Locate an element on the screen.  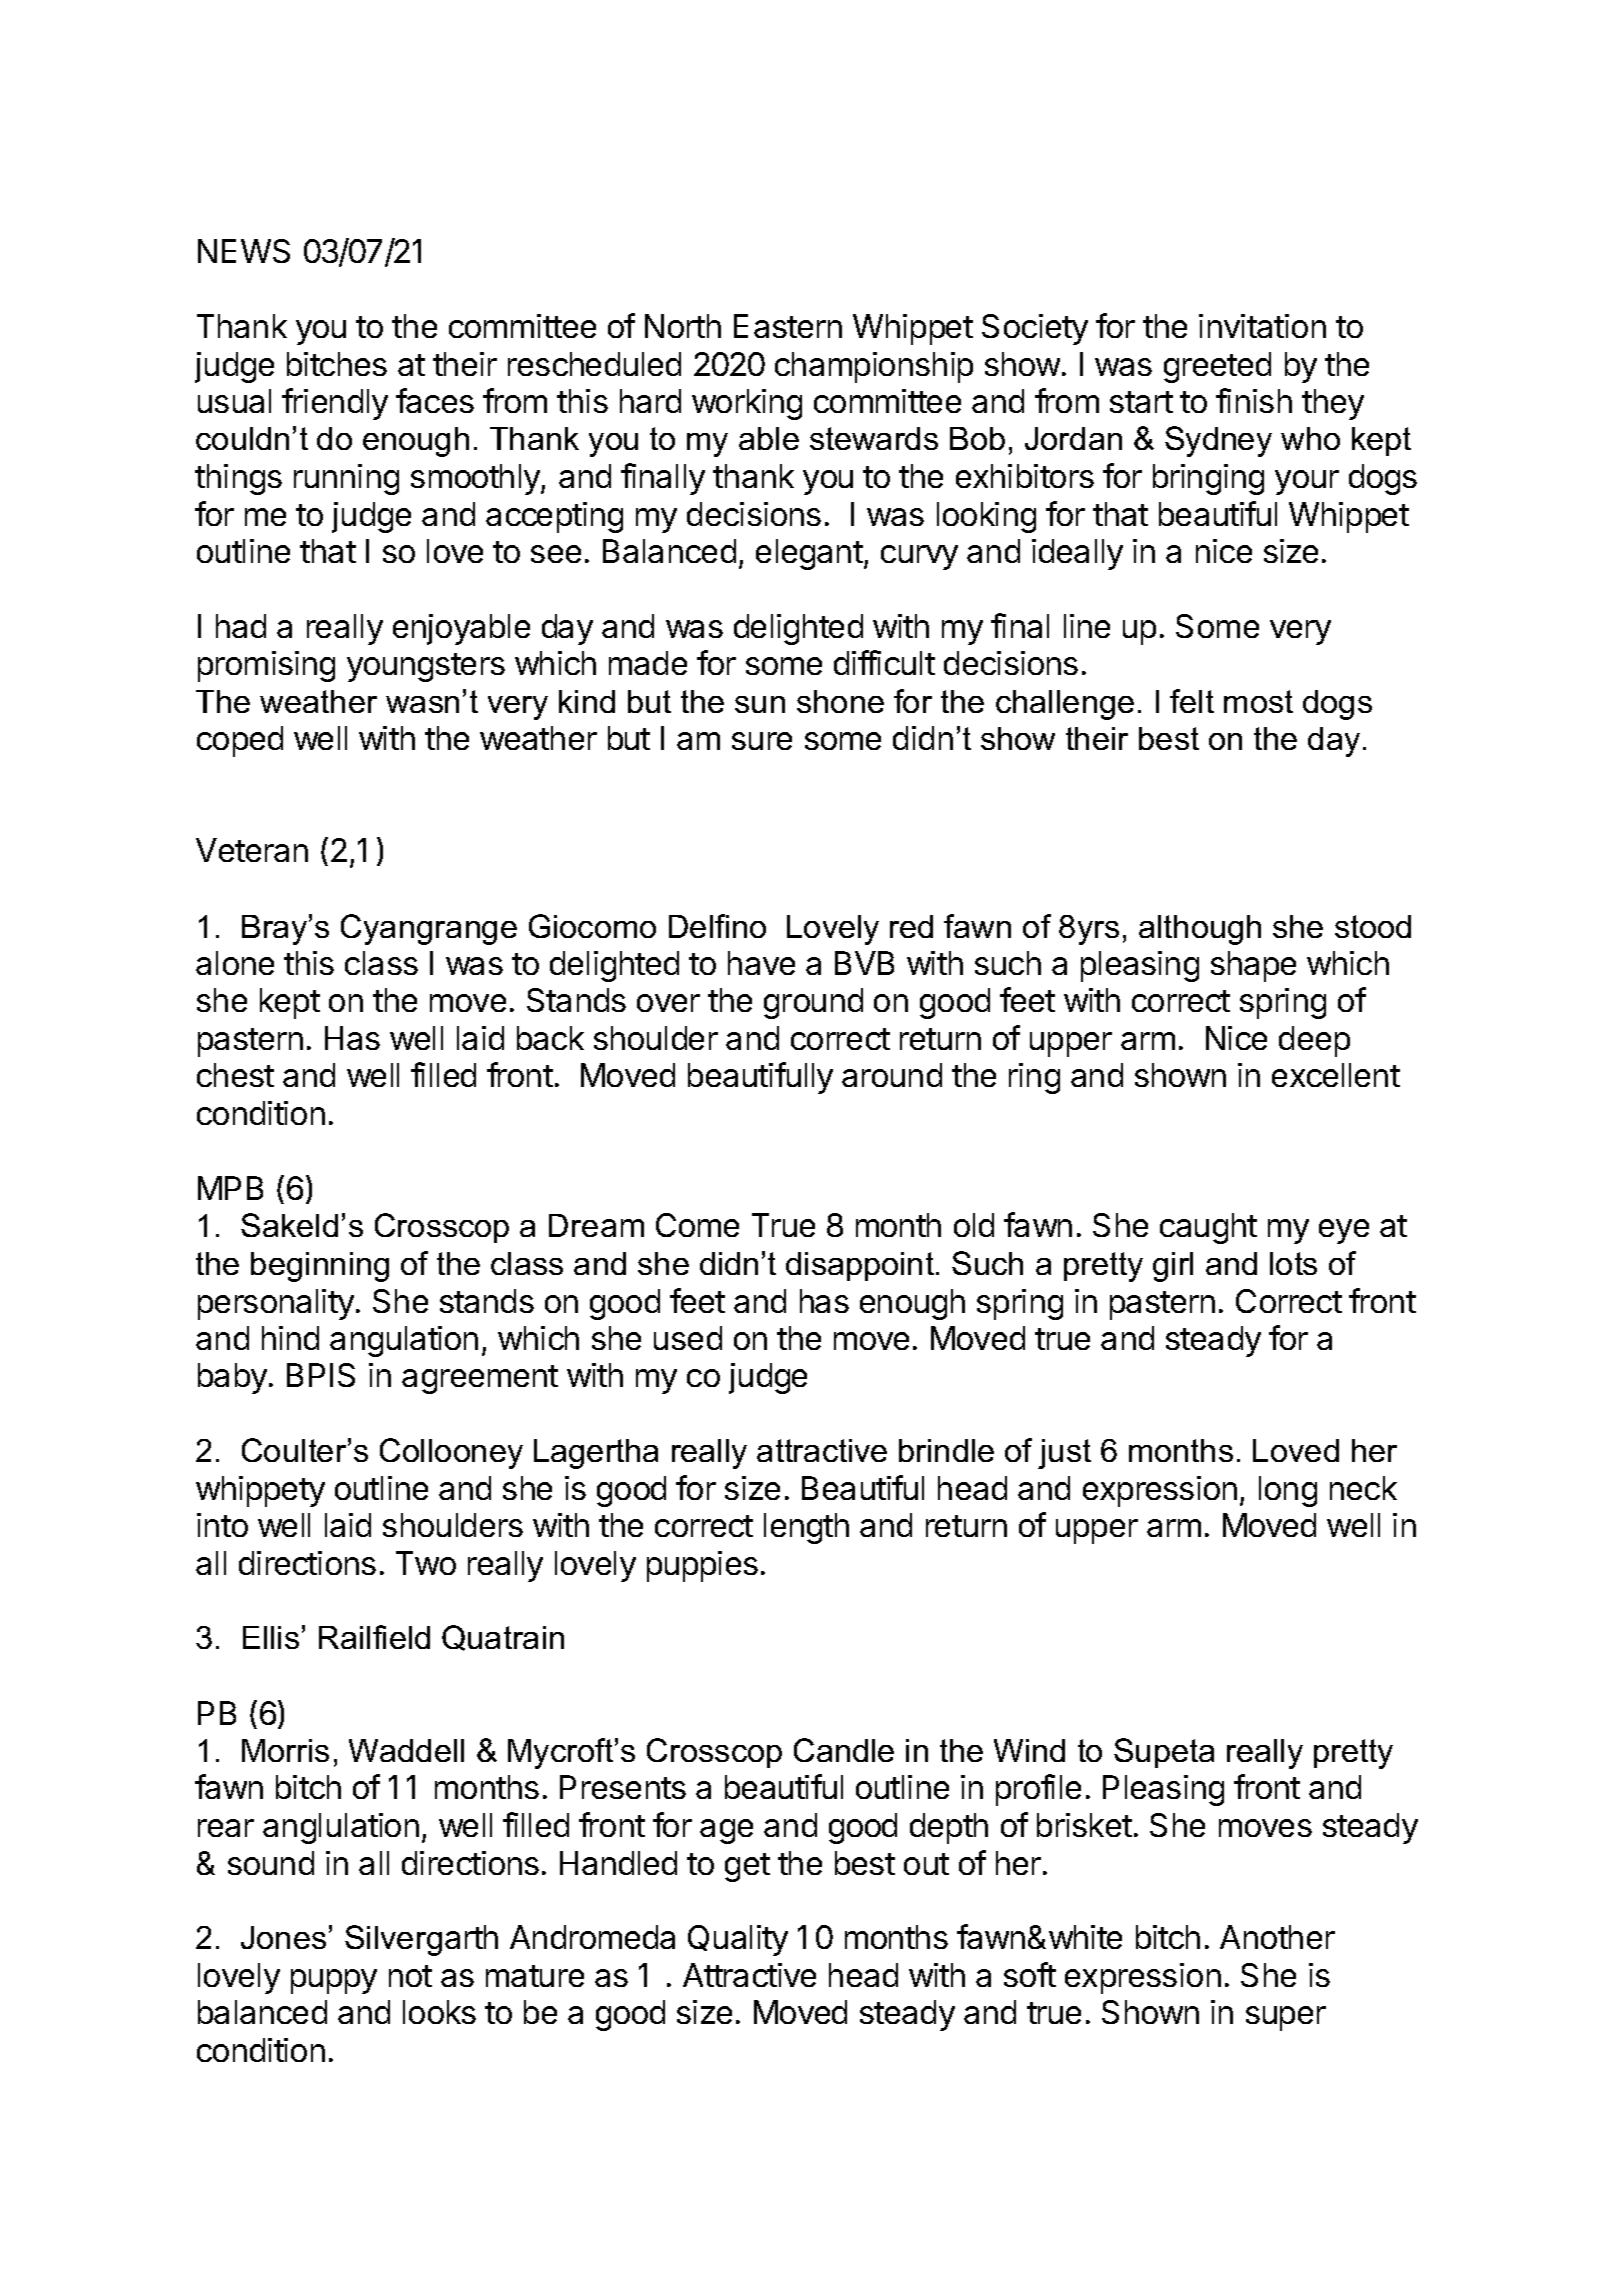
puppy is located at coordinates (334, 1981).
